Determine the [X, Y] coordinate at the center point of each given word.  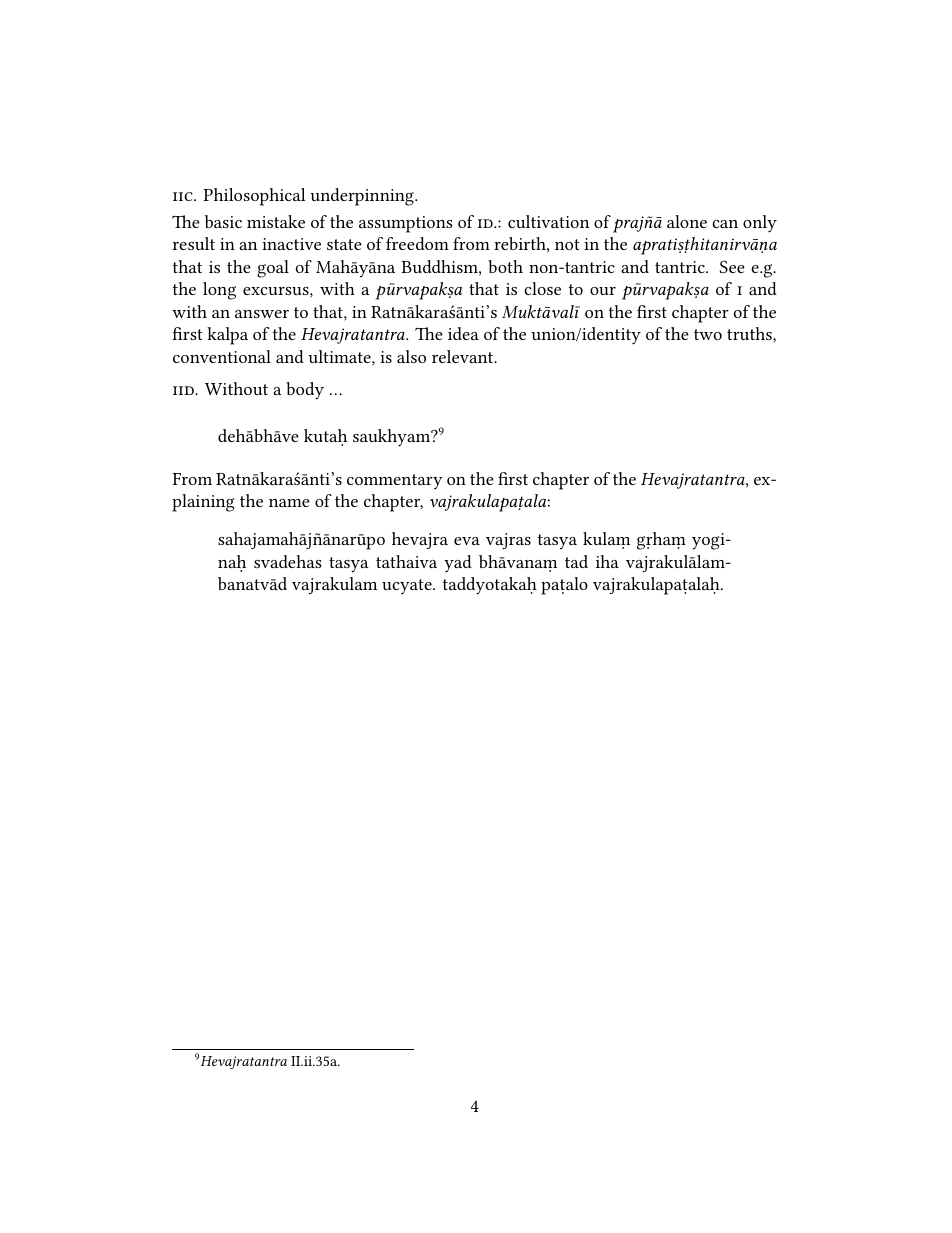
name [289, 503]
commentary [395, 481]
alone [687, 221]
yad [458, 564]
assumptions [406, 224]
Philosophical [254, 197]
